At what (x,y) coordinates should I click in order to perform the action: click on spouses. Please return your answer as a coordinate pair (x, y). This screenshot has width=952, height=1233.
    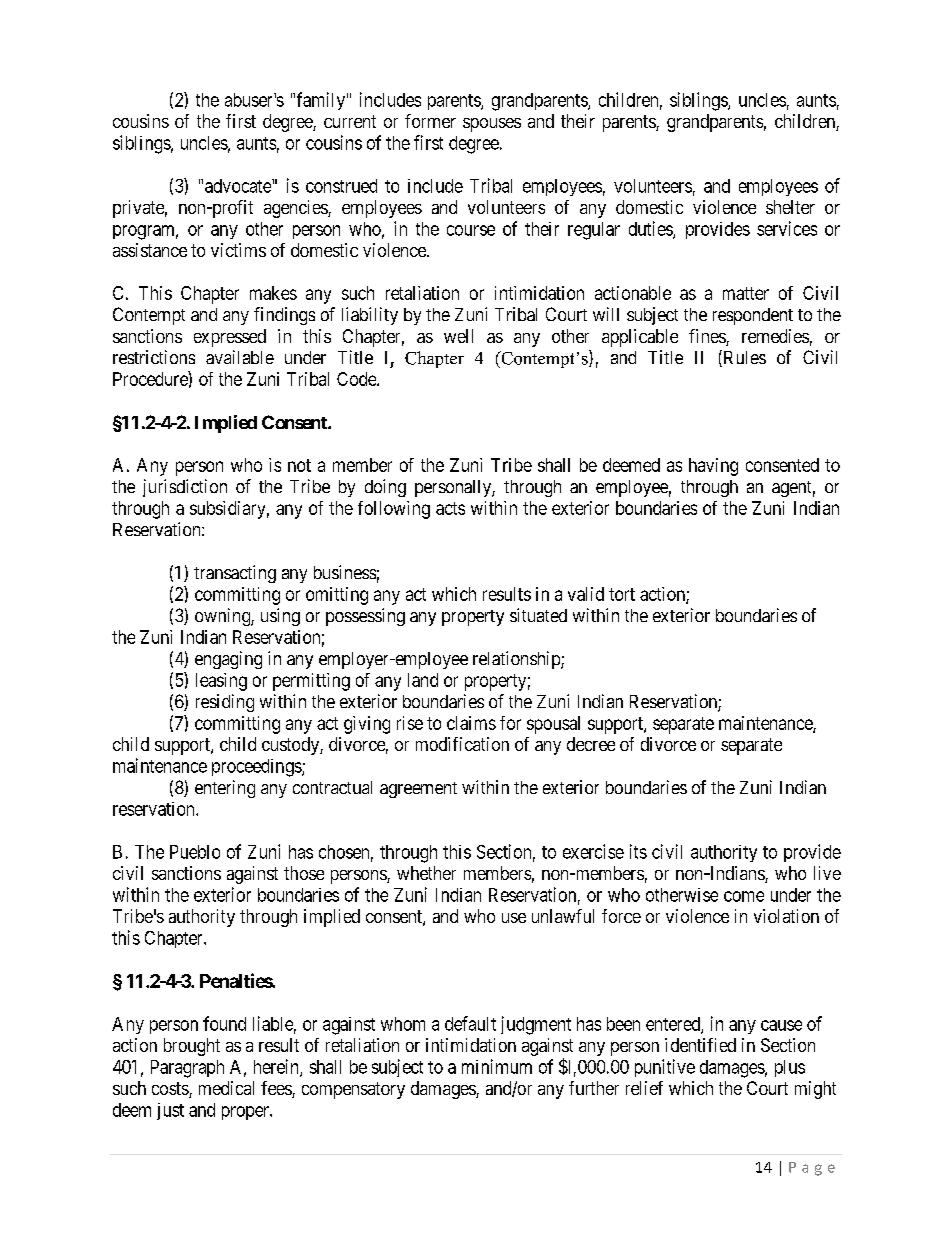
    Looking at the image, I should click on (492, 125).
